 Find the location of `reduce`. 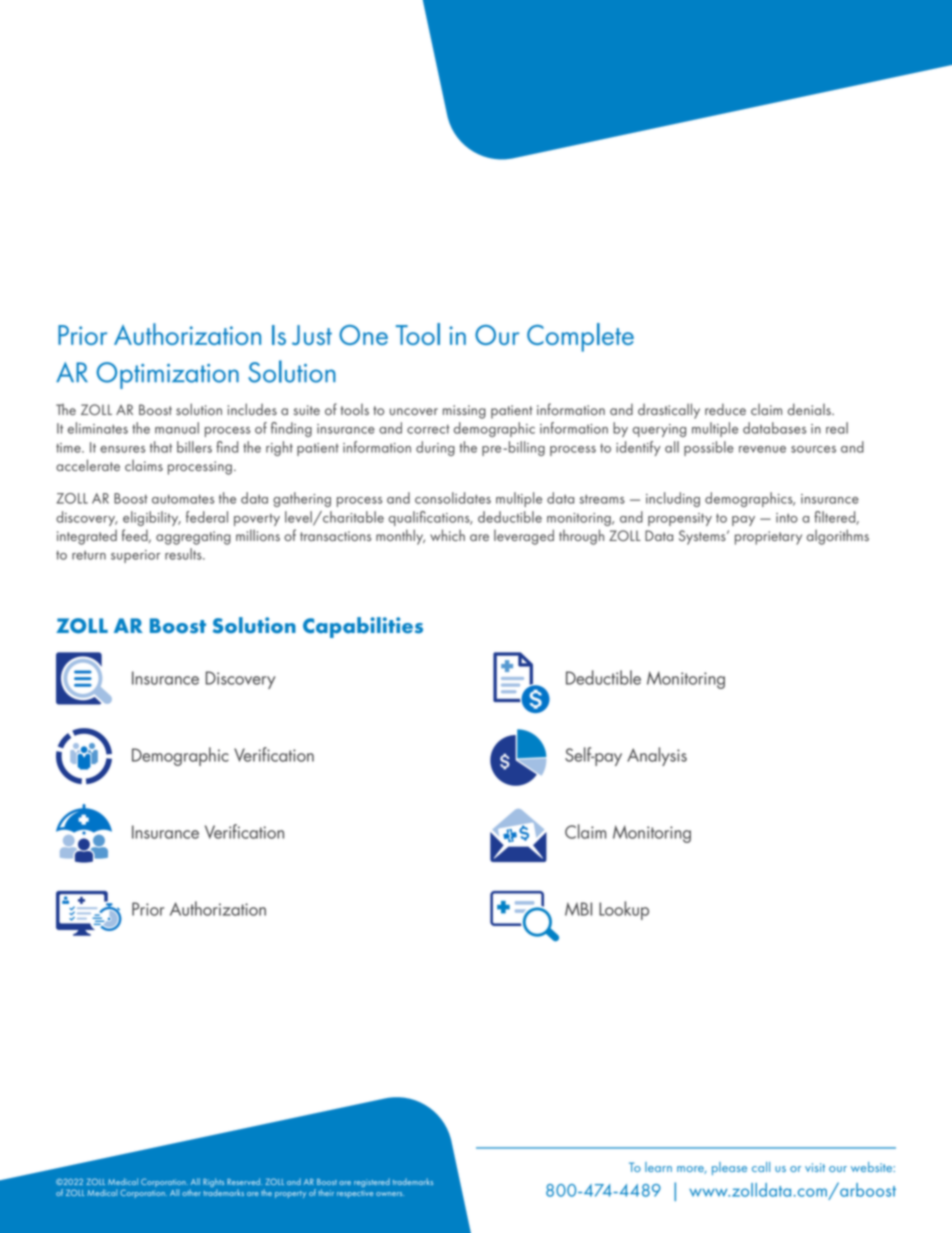

reduce is located at coordinates (725, 409).
